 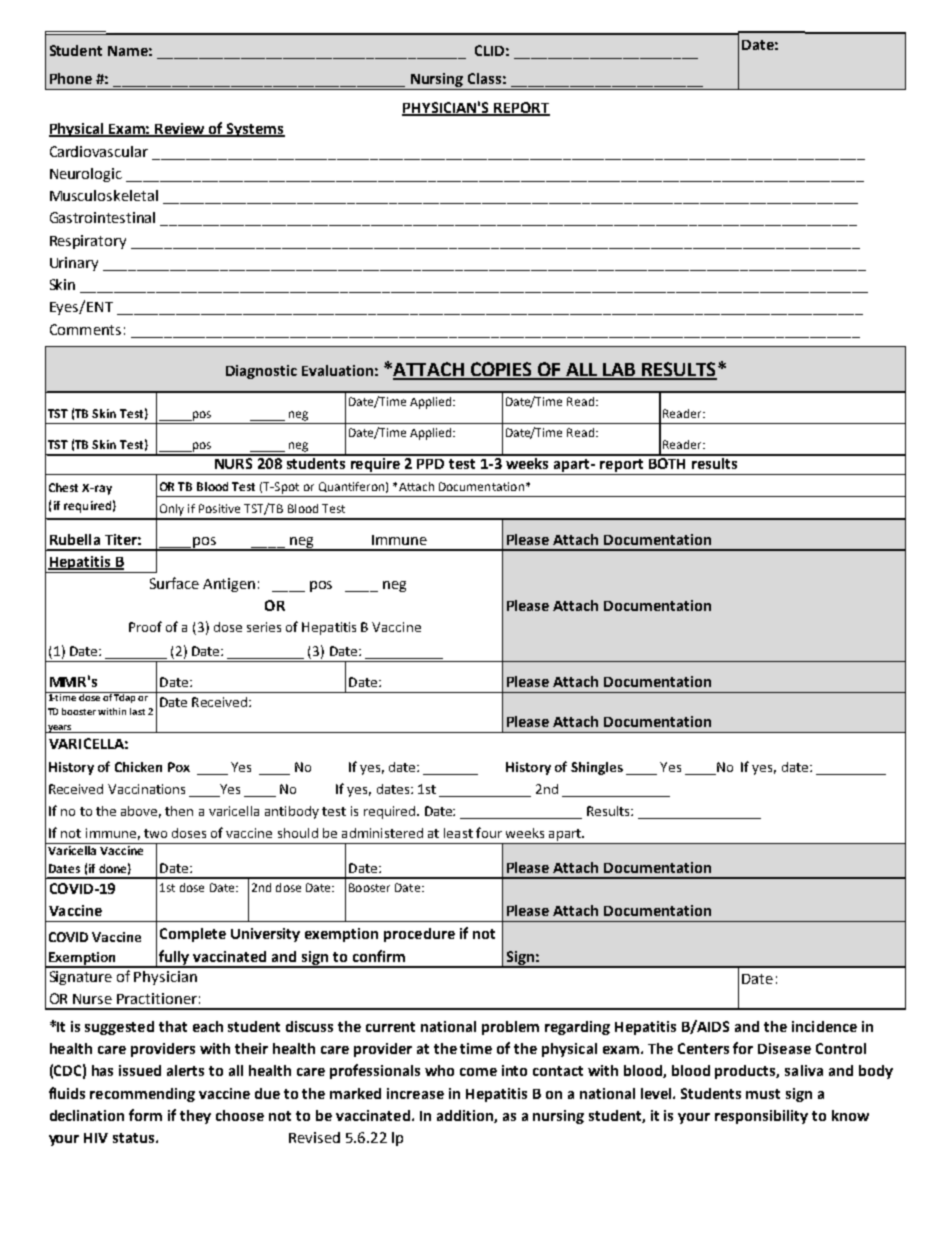 What do you see at coordinates (145, 1115) in the screenshot?
I see `form` at bounding box center [145, 1115].
